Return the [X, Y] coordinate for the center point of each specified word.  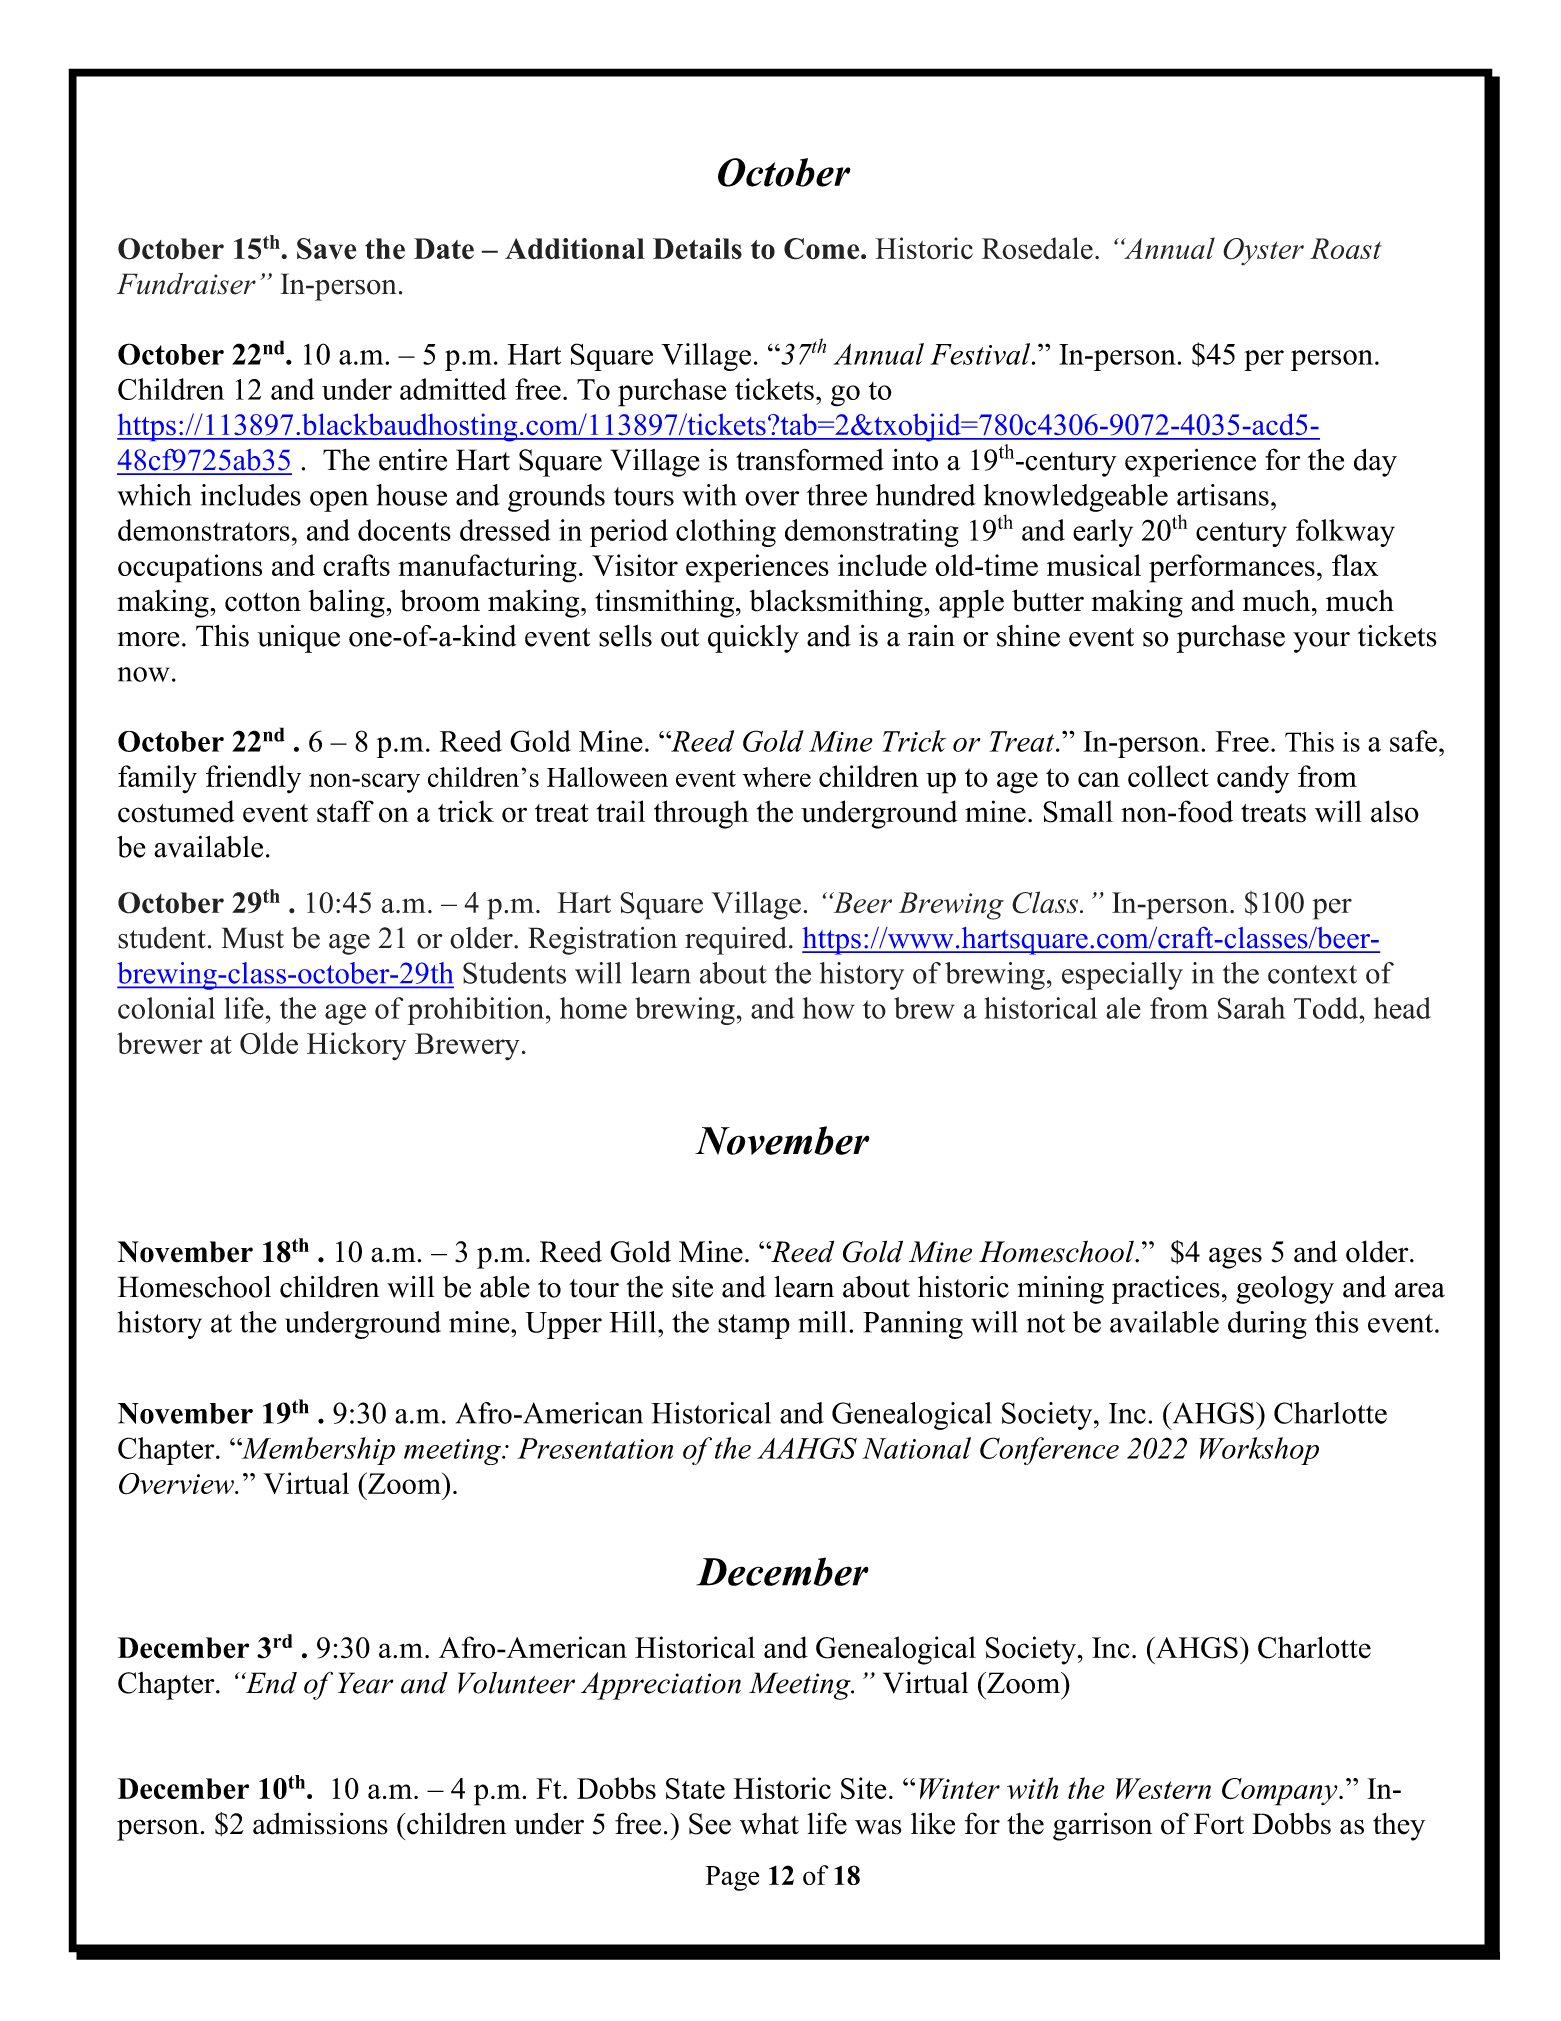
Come [823, 249]
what [769, 1823]
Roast [1346, 248]
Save [327, 249]
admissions [320, 1823]
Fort [1219, 1824]
